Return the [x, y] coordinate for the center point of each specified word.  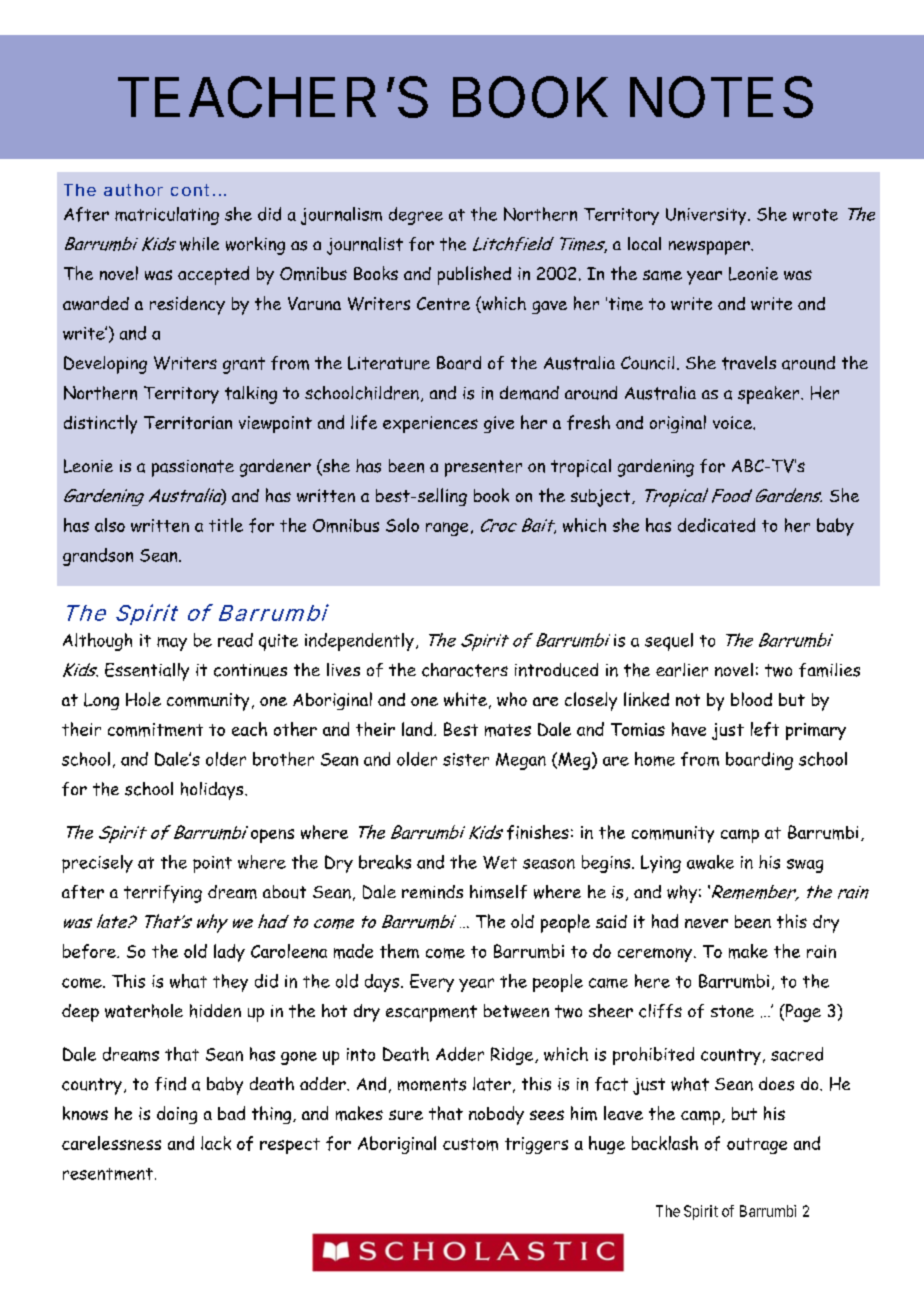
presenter [483, 468]
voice [733, 422]
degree [416, 216]
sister [466, 759]
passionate [193, 468]
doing [177, 1115]
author [133, 190]
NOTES [721, 97]
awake [710, 862]
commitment [155, 730]
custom [470, 1144]
